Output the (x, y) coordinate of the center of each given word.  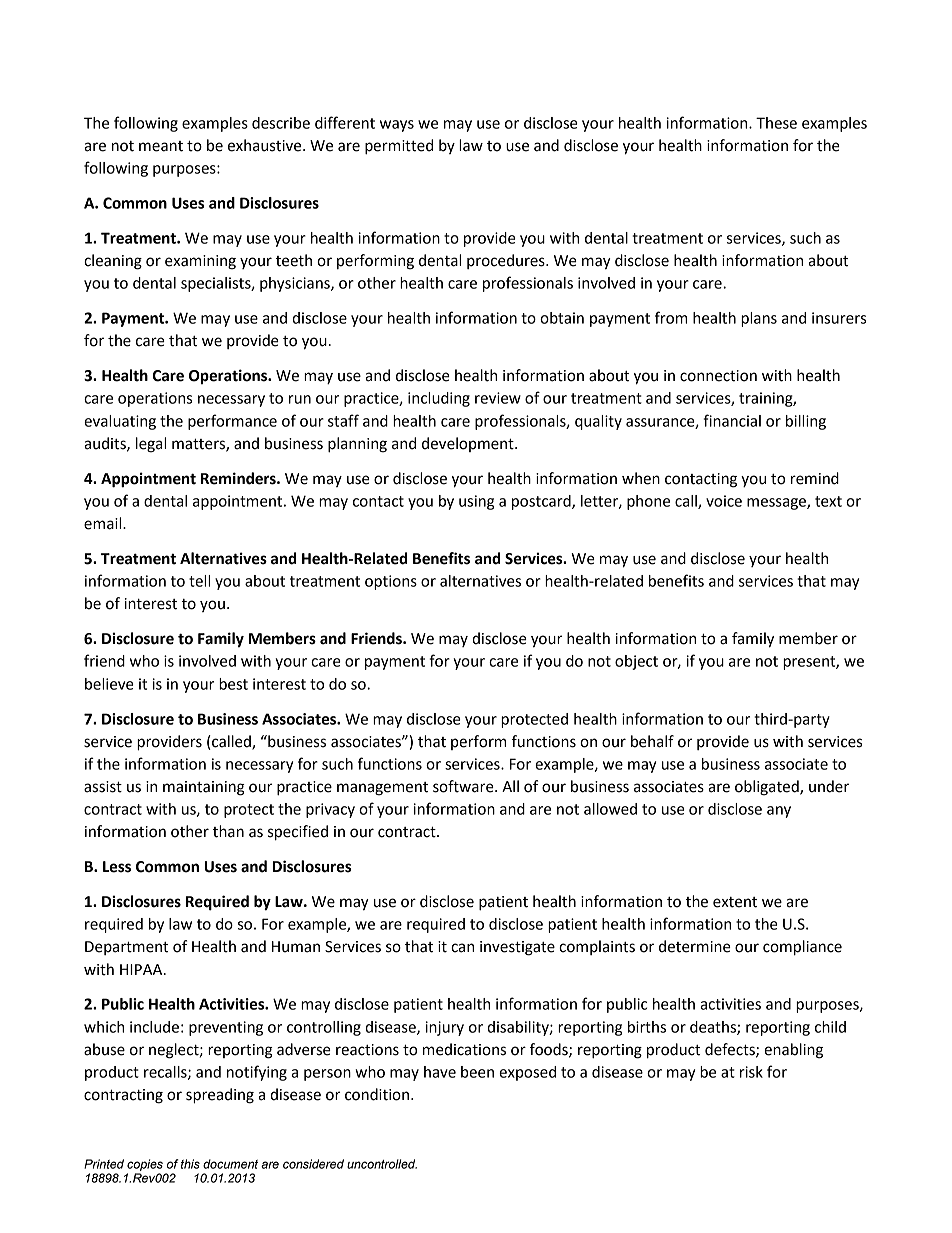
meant (161, 146)
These (776, 123)
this (190, 1164)
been (477, 1072)
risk (751, 1072)
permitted (399, 147)
